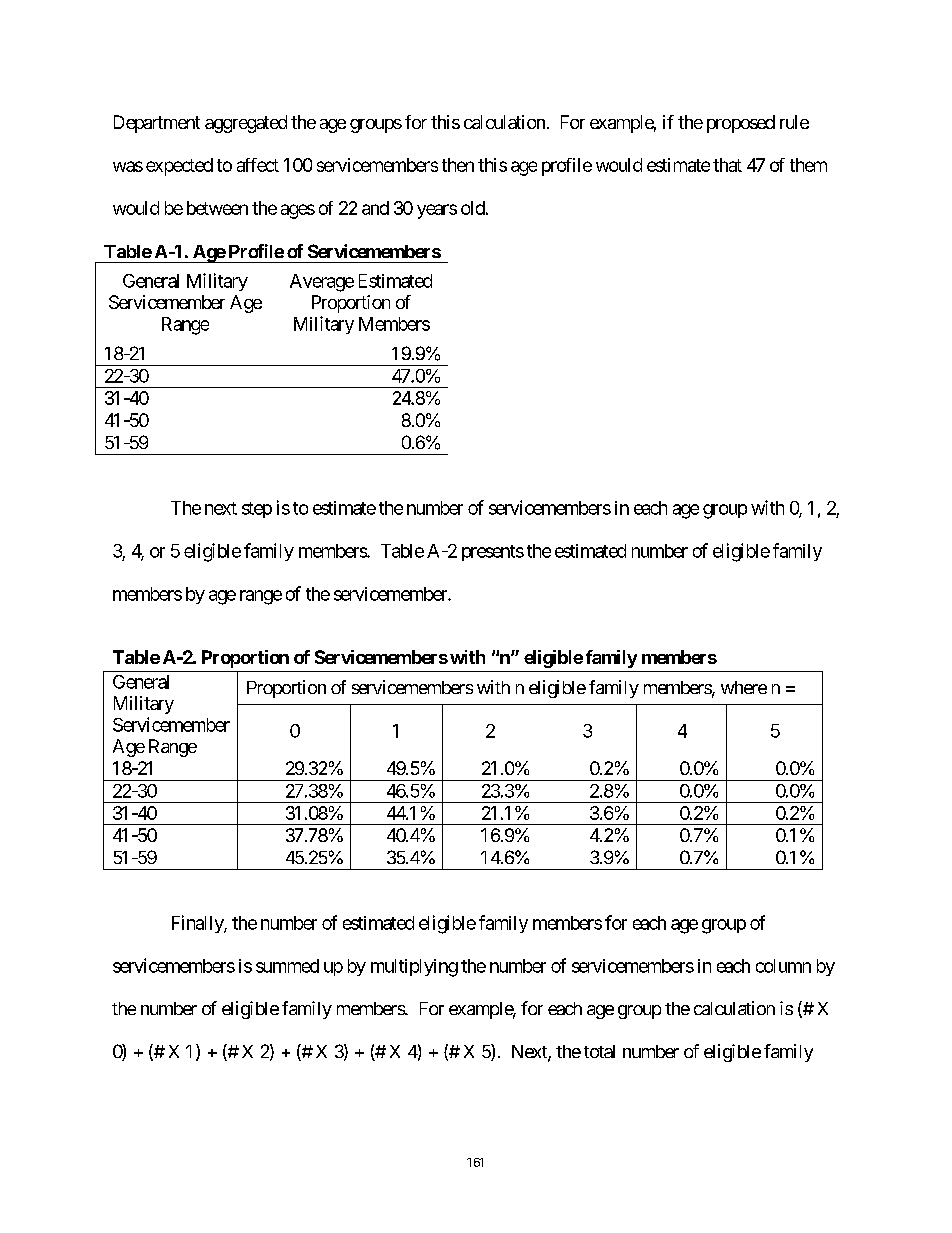 The width and height of the screenshot is (952, 1233). I want to click on multiplying, so click(414, 968).
